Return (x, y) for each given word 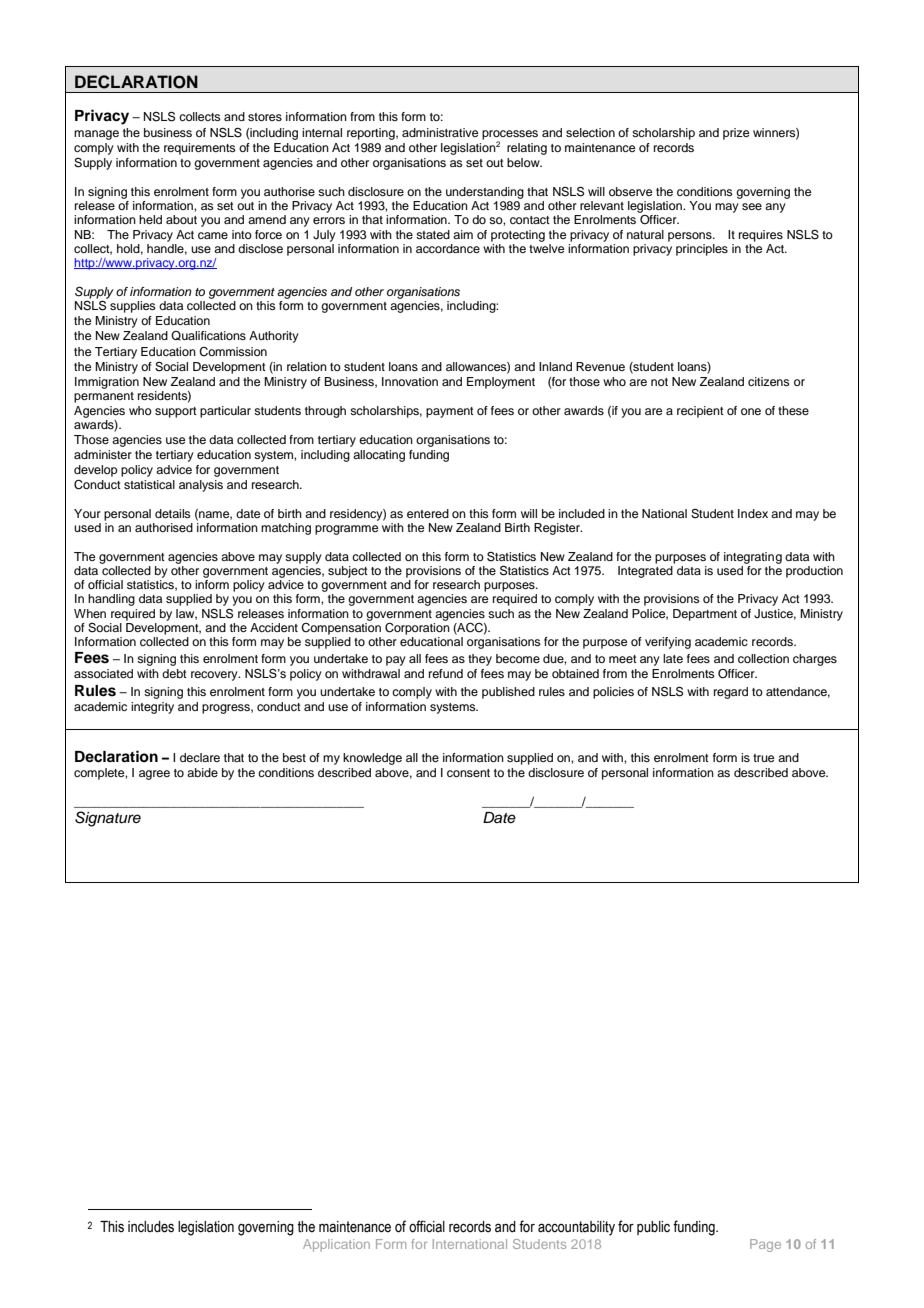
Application (336, 1245)
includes (151, 1227)
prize (736, 134)
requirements (200, 149)
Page (765, 1245)
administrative (440, 132)
